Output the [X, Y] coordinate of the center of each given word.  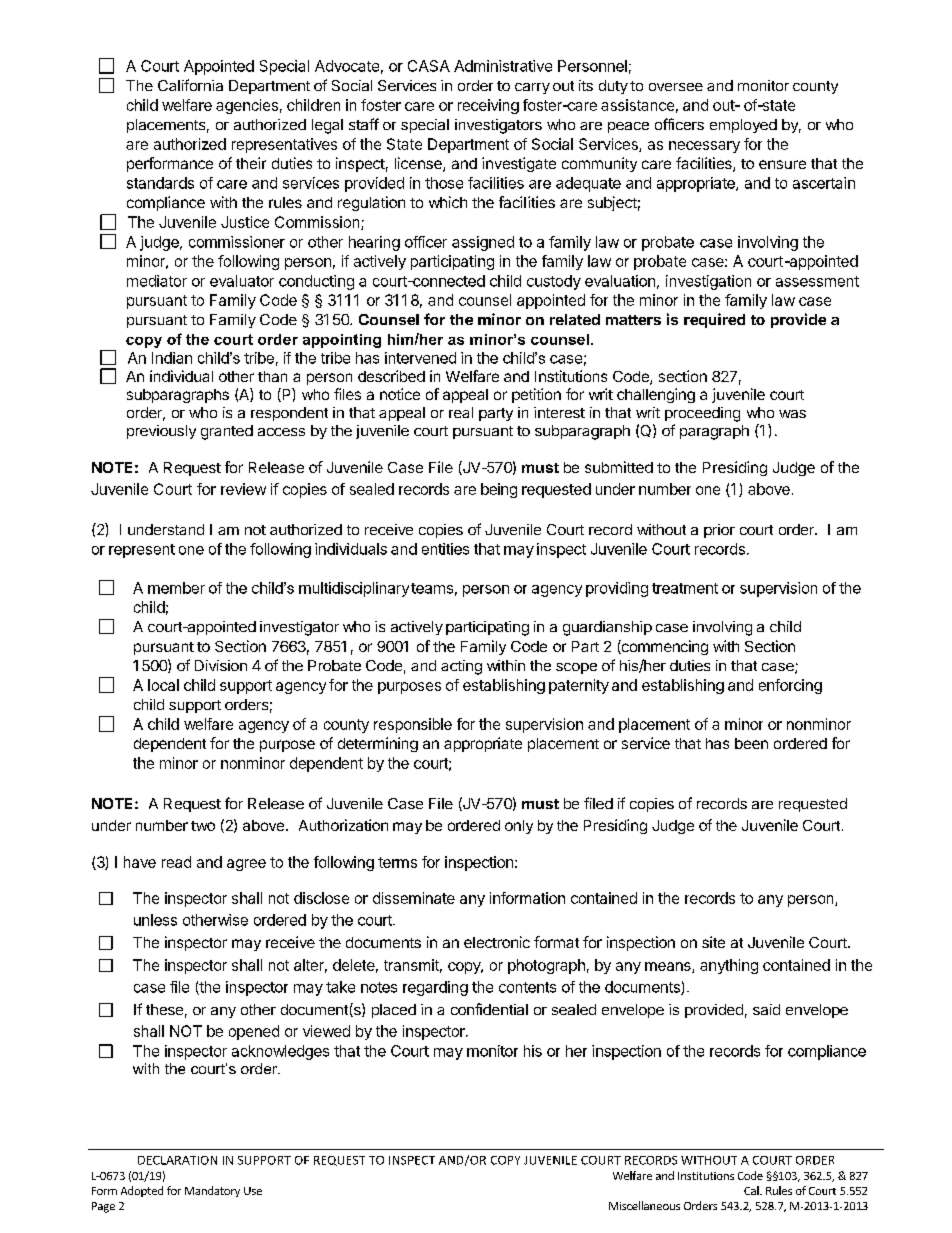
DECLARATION [177, 1160]
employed [743, 126]
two [203, 826]
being [499, 490]
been [751, 743]
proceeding [702, 414]
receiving [488, 106]
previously [161, 432]
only [519, 827]
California [190, 85]
